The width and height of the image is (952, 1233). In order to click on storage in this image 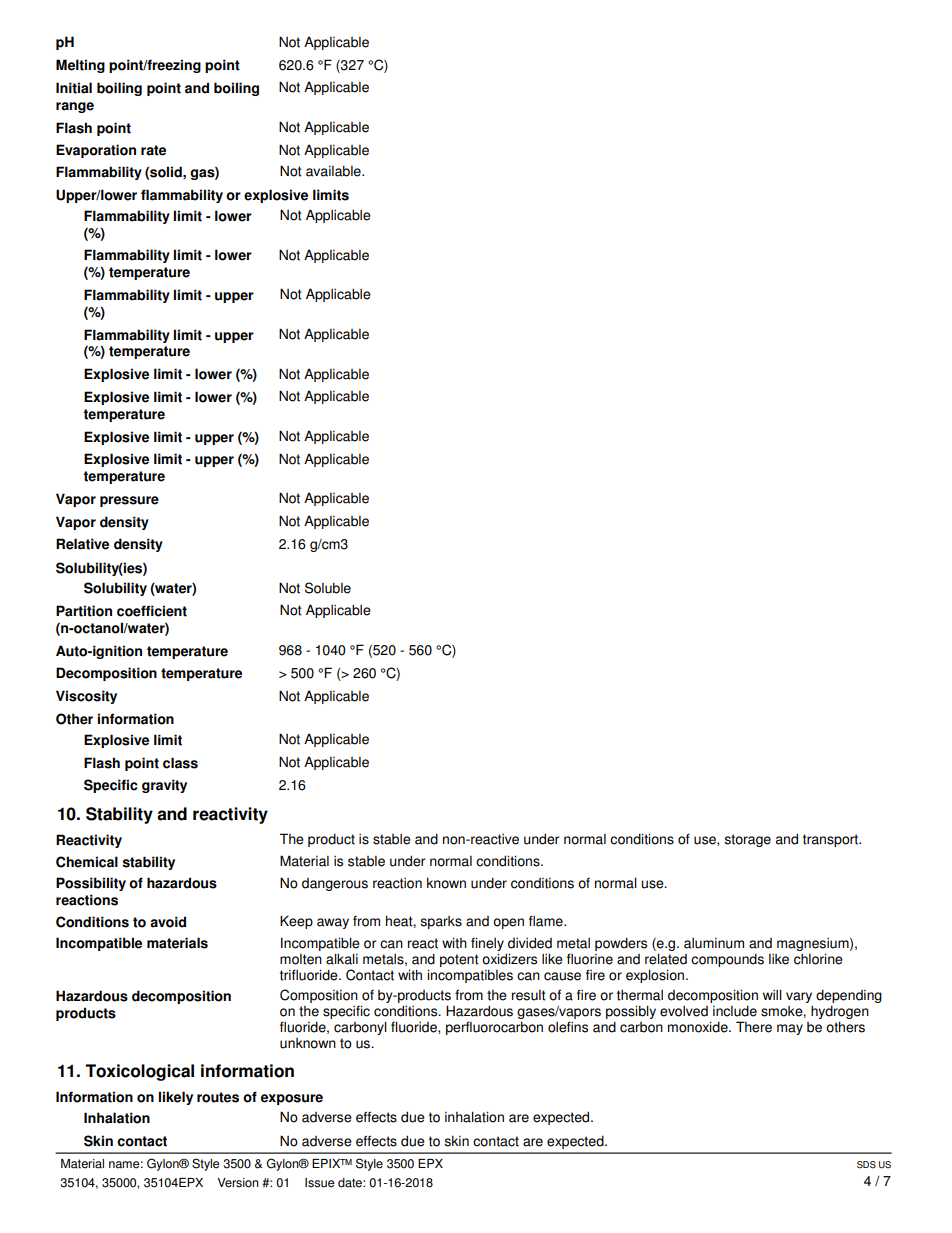, I will do `click(747, 840)`.
